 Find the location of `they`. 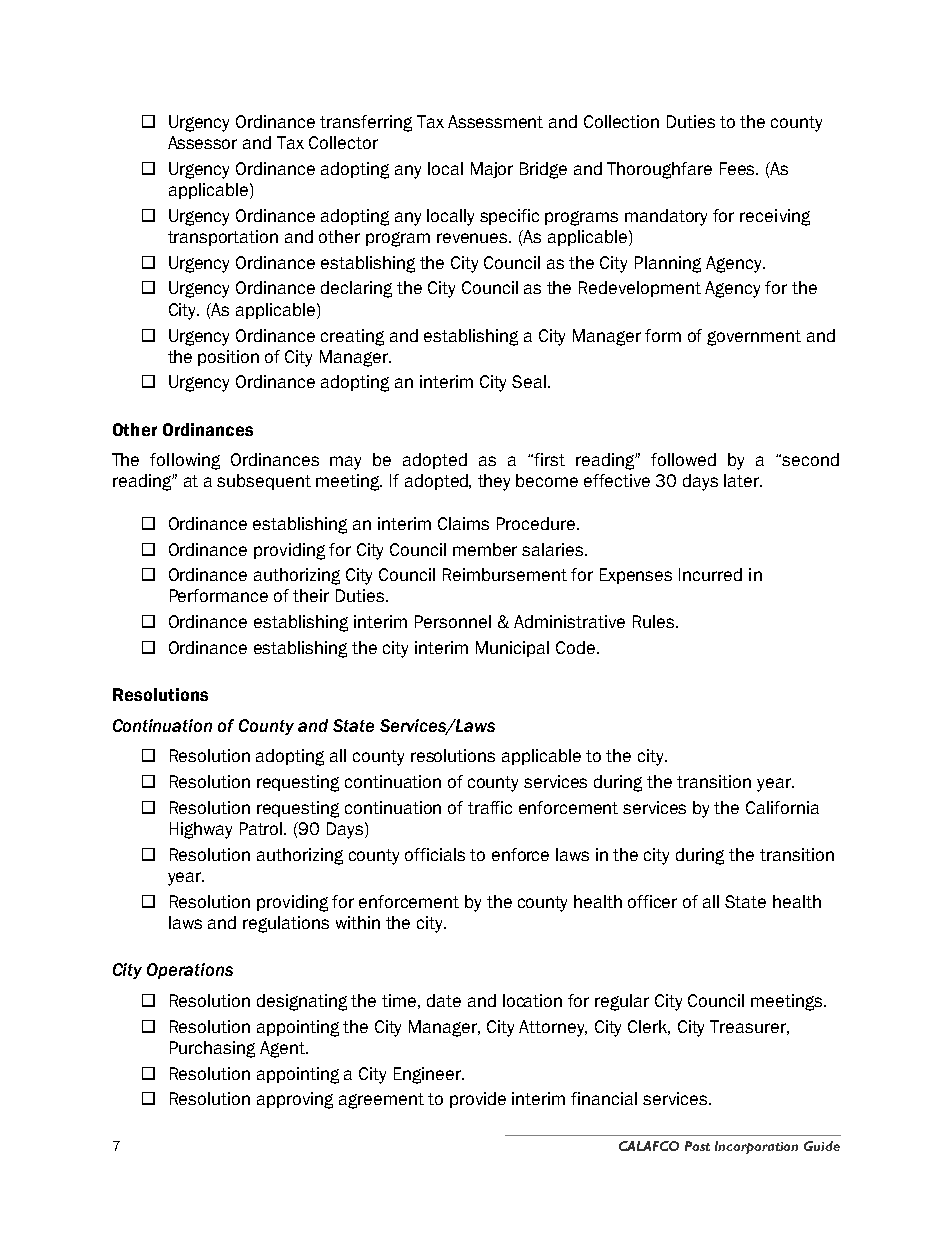

they is located at coordinates (494, 482).
